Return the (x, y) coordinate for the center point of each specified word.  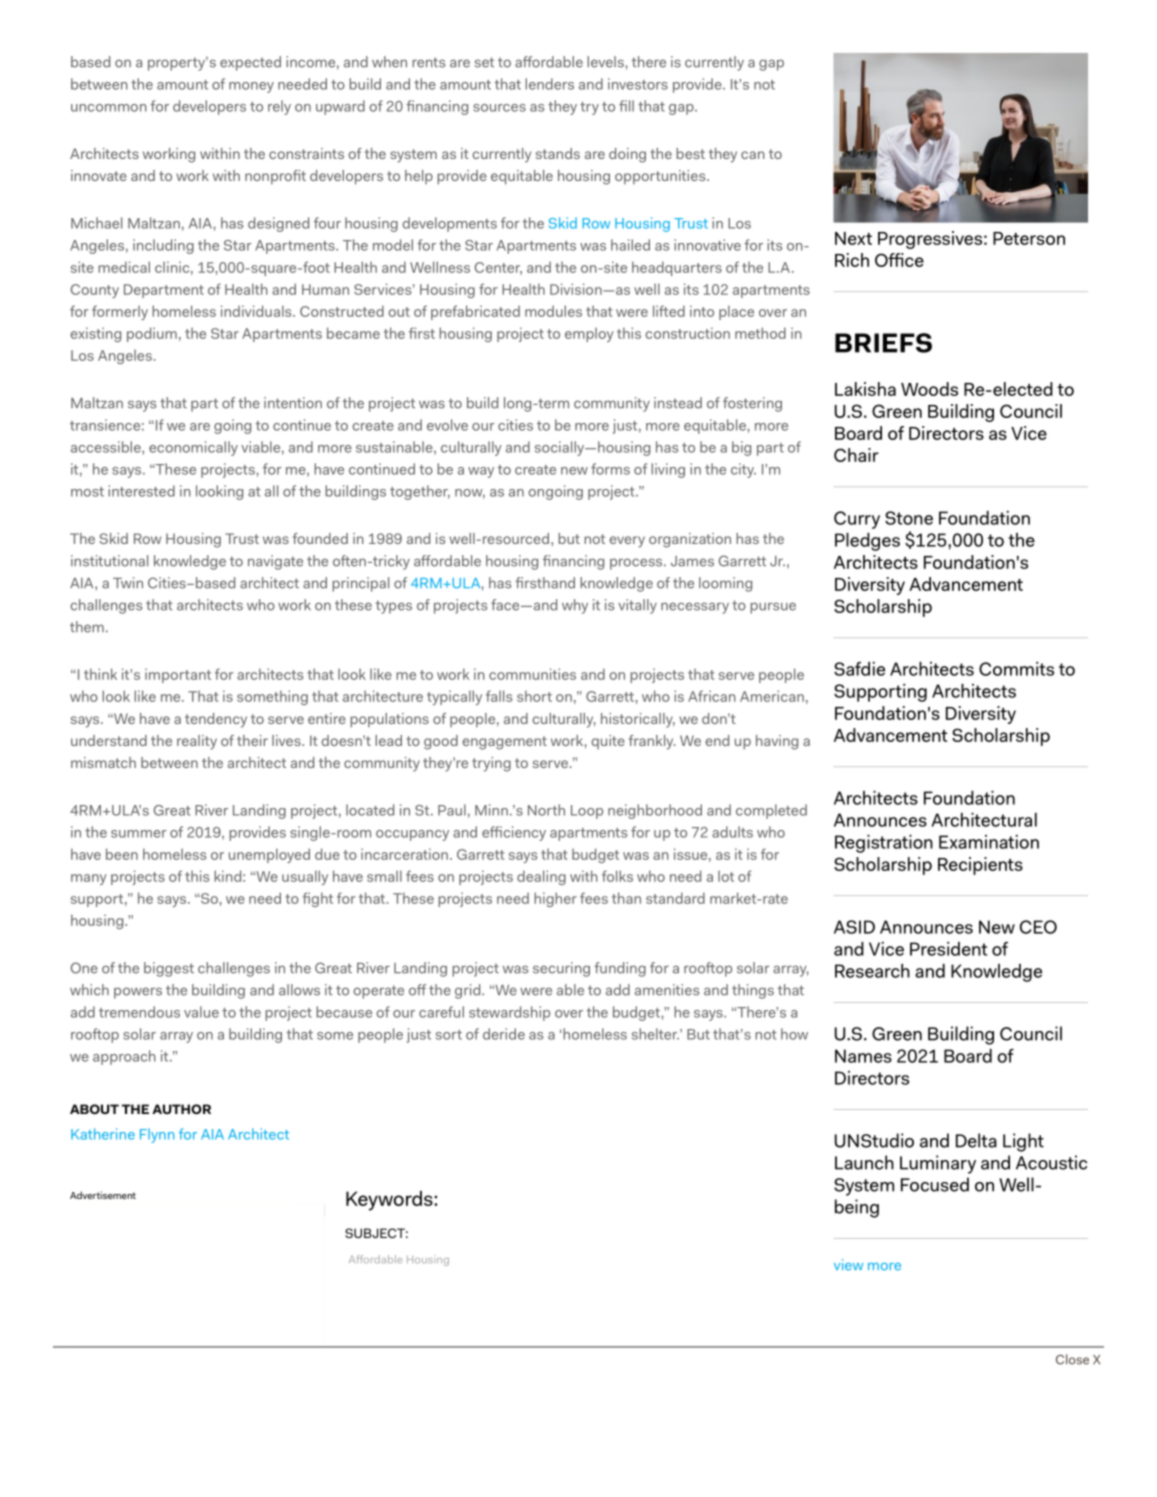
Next (853, 238)
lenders (549, 84)
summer (139, 834)
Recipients (980, 866)
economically (193, 448)
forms (610, 469)
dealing (541, 877)
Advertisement (103, 1195)
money (251, 87)
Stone (909, 518)
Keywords (390, 1201)
